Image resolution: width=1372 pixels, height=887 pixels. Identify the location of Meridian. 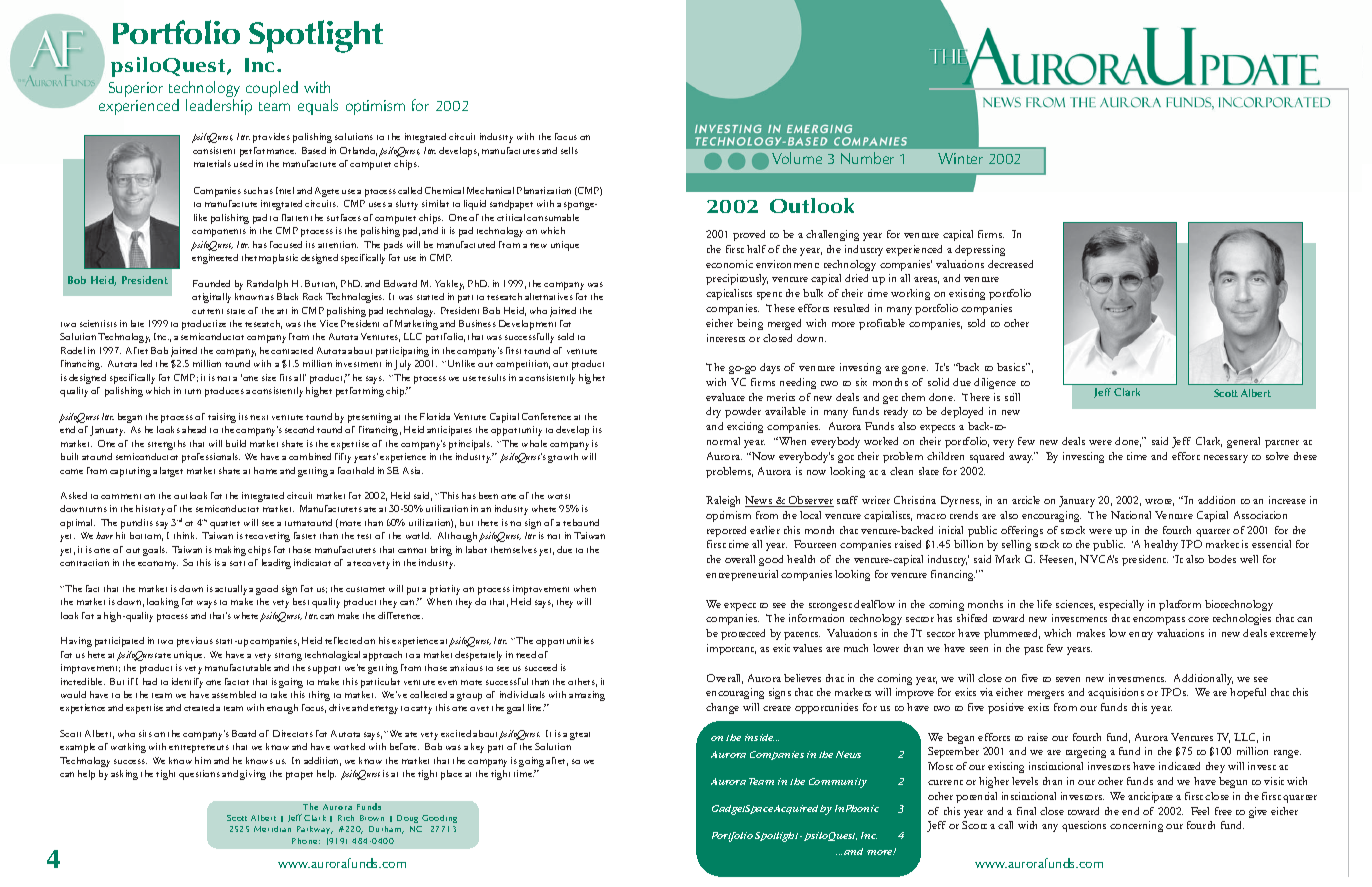
(272, 829).
